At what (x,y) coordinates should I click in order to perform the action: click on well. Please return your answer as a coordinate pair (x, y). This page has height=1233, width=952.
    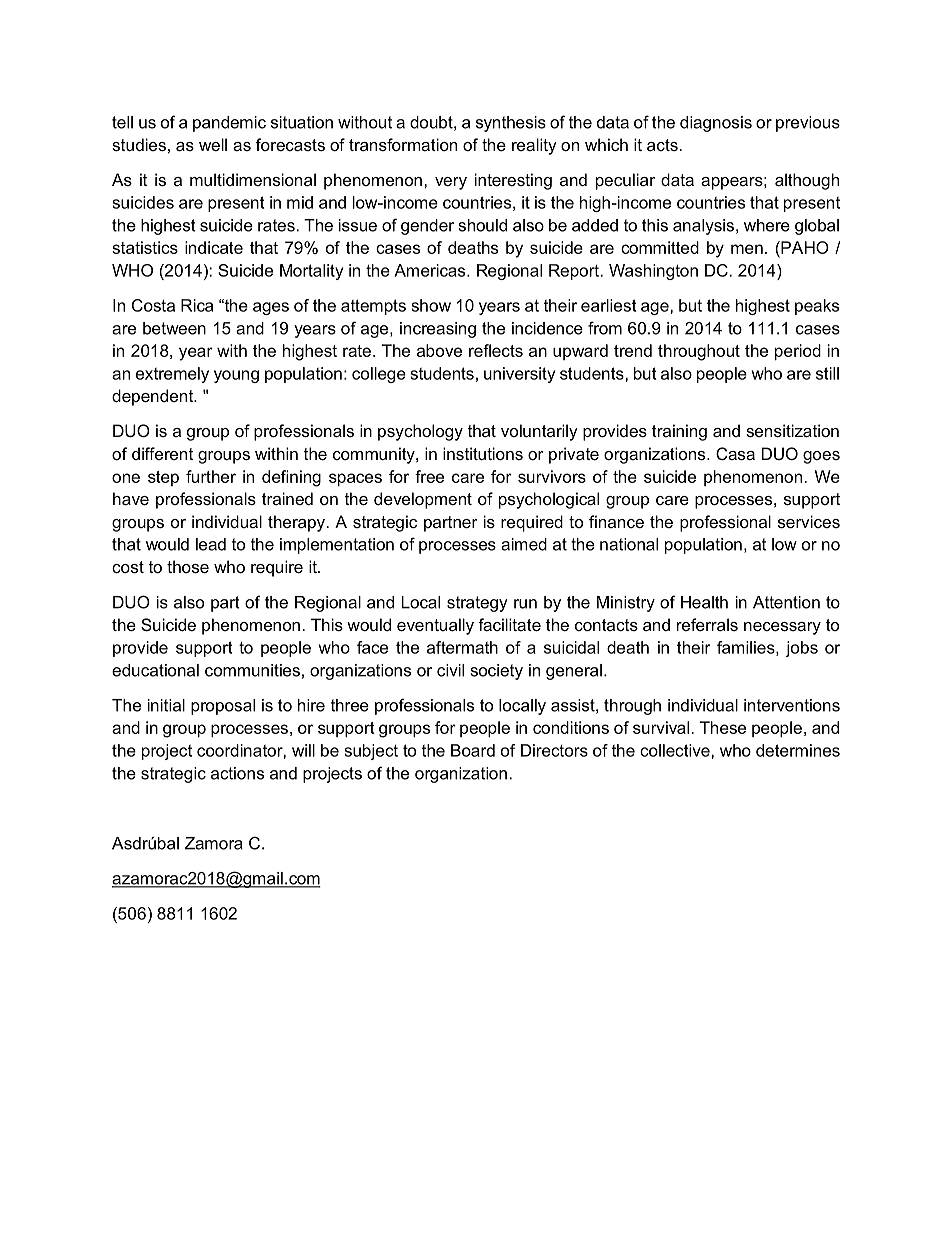
    Looking at the image, I should click on (213, 144).
